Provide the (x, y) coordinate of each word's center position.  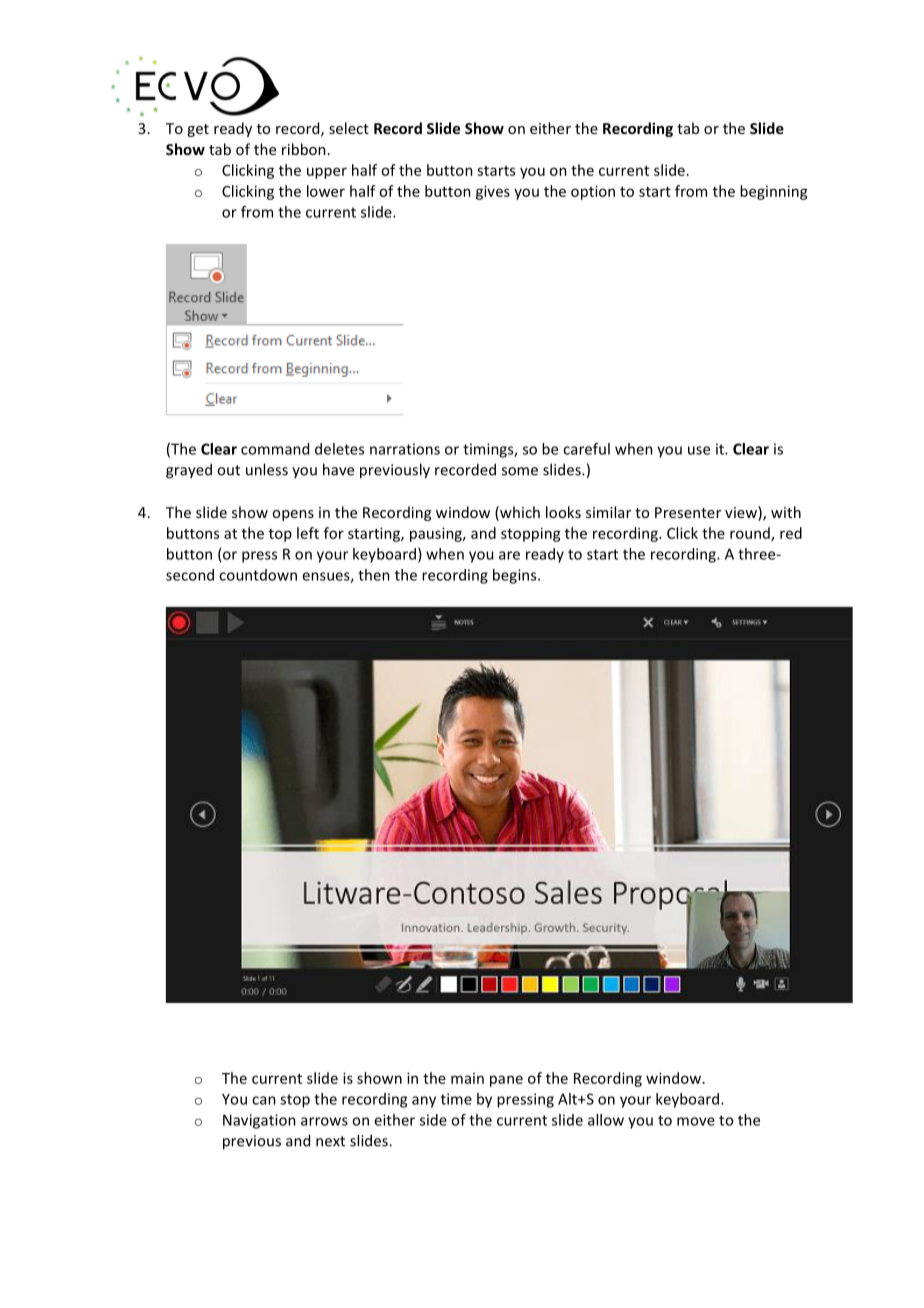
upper (327, 173)
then (374, 575)
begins (516, 576)
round (751, 534)
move (696, 1121)
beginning (774, 192)
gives (493, 192)
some (520, 471)
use (699, 450)
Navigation (259, 1121)
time (456, 1099)
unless (267, 469)
